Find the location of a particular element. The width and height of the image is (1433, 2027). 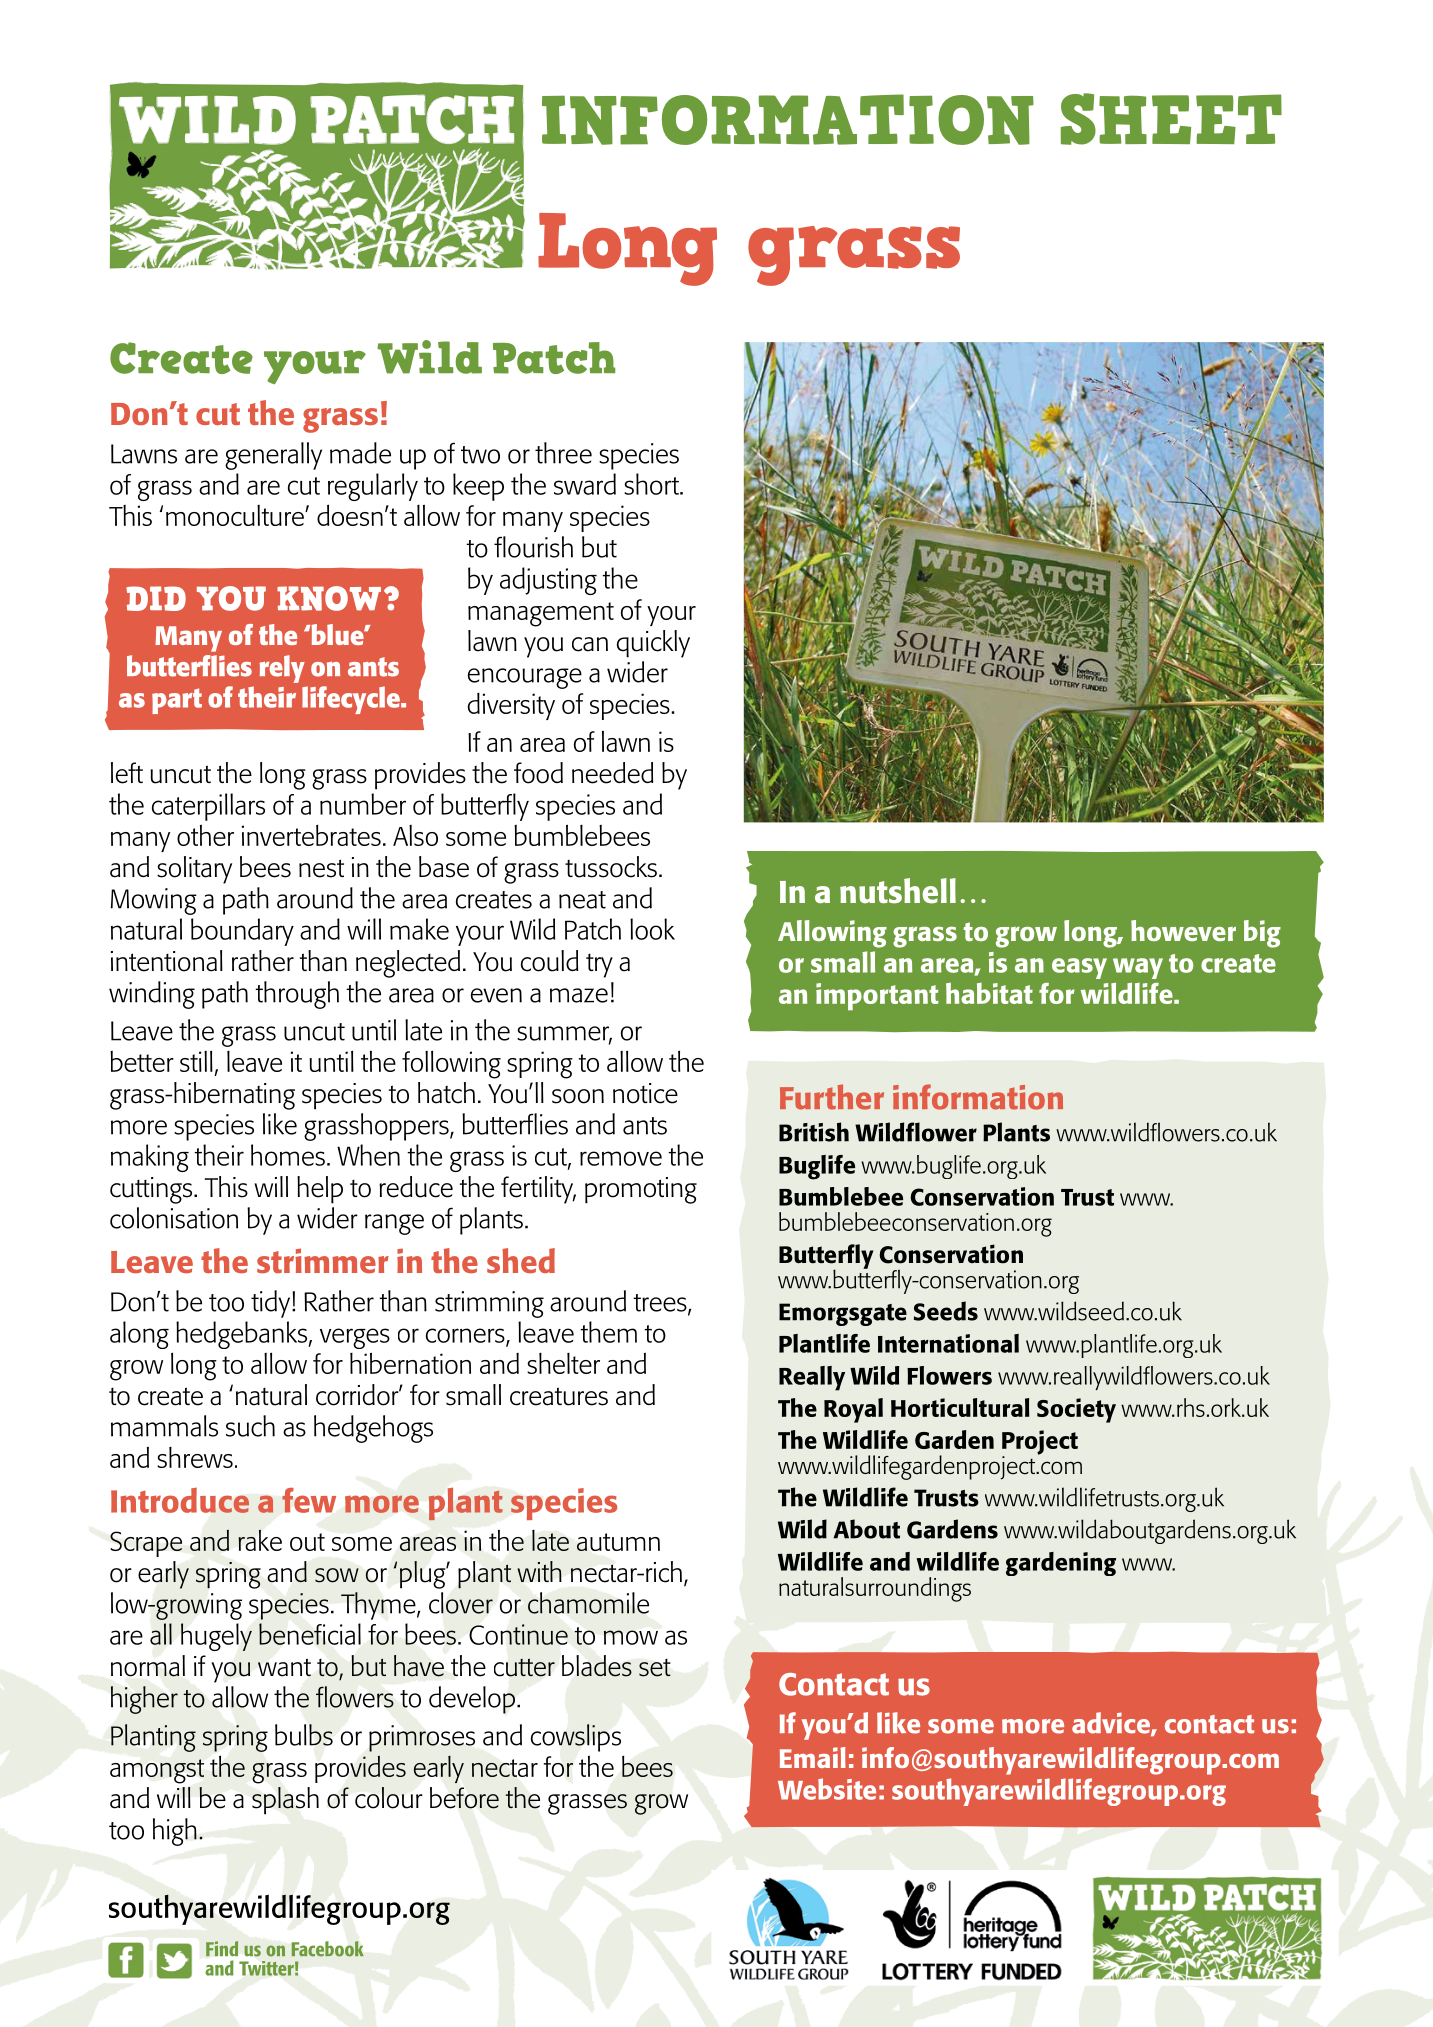

short is located at coordinates (652, 484).
